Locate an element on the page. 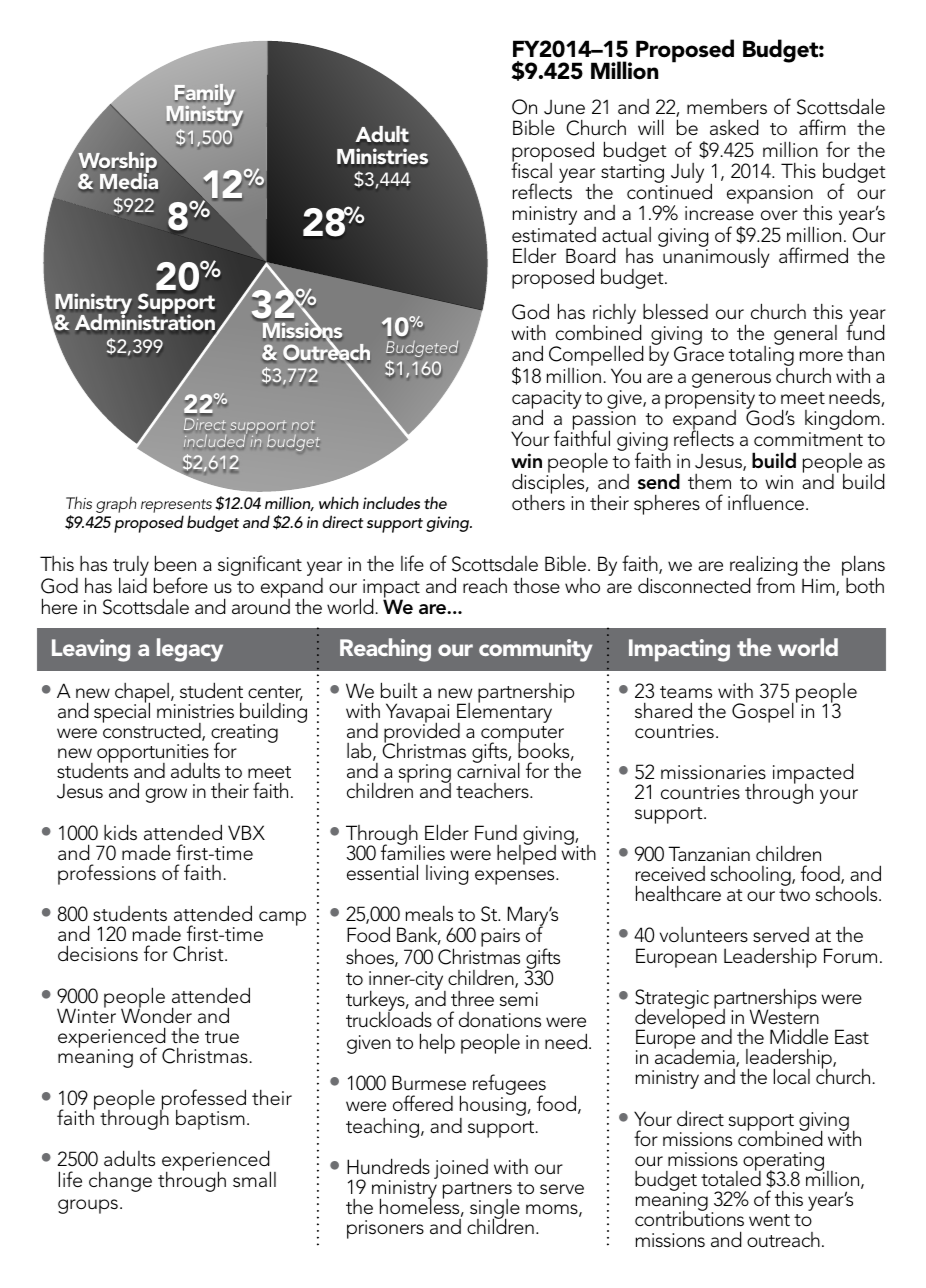  legacy is located at coordinates (190, 650).
